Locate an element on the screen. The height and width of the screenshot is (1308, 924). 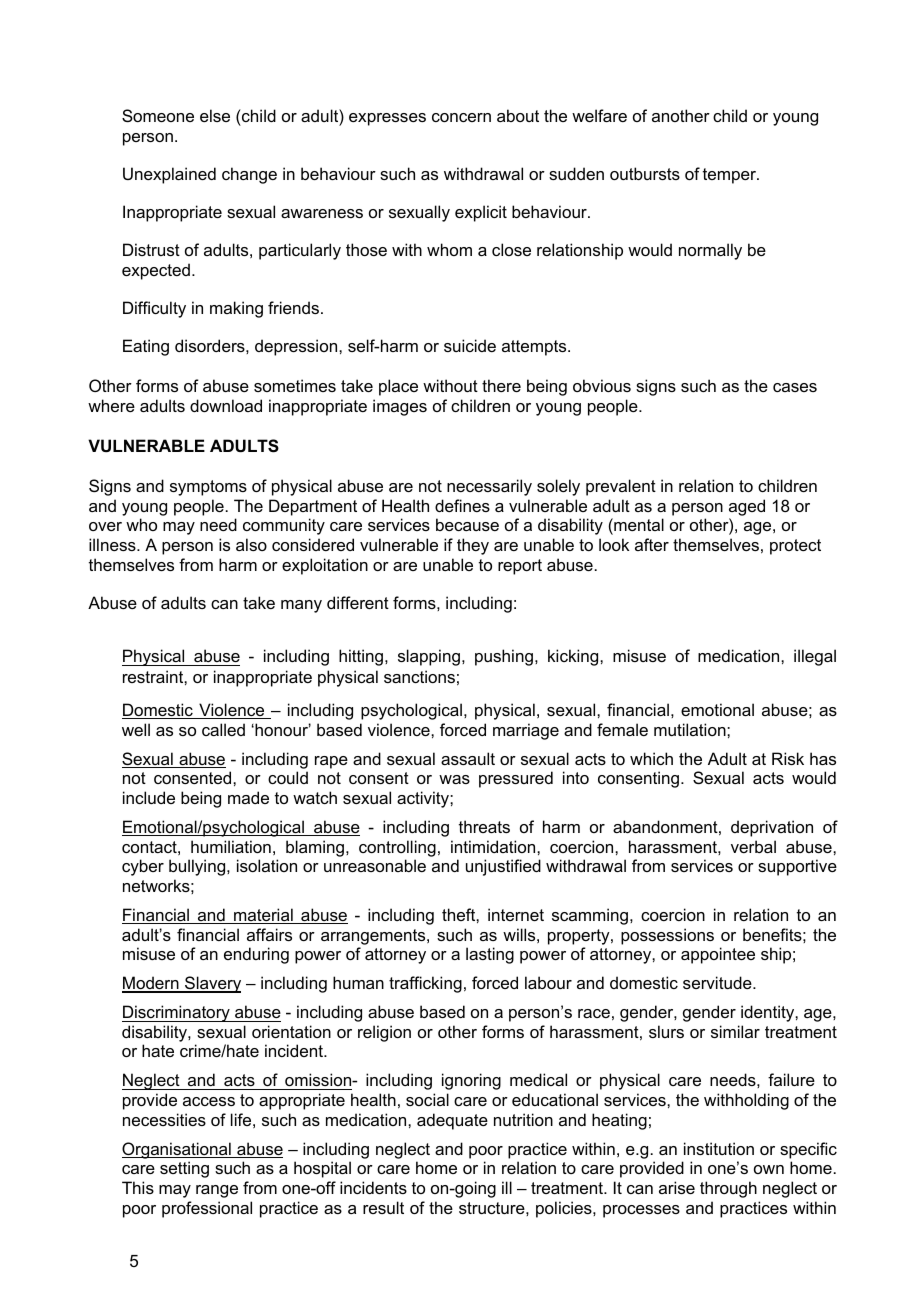
setting is located at coordinates (184, 1169).
